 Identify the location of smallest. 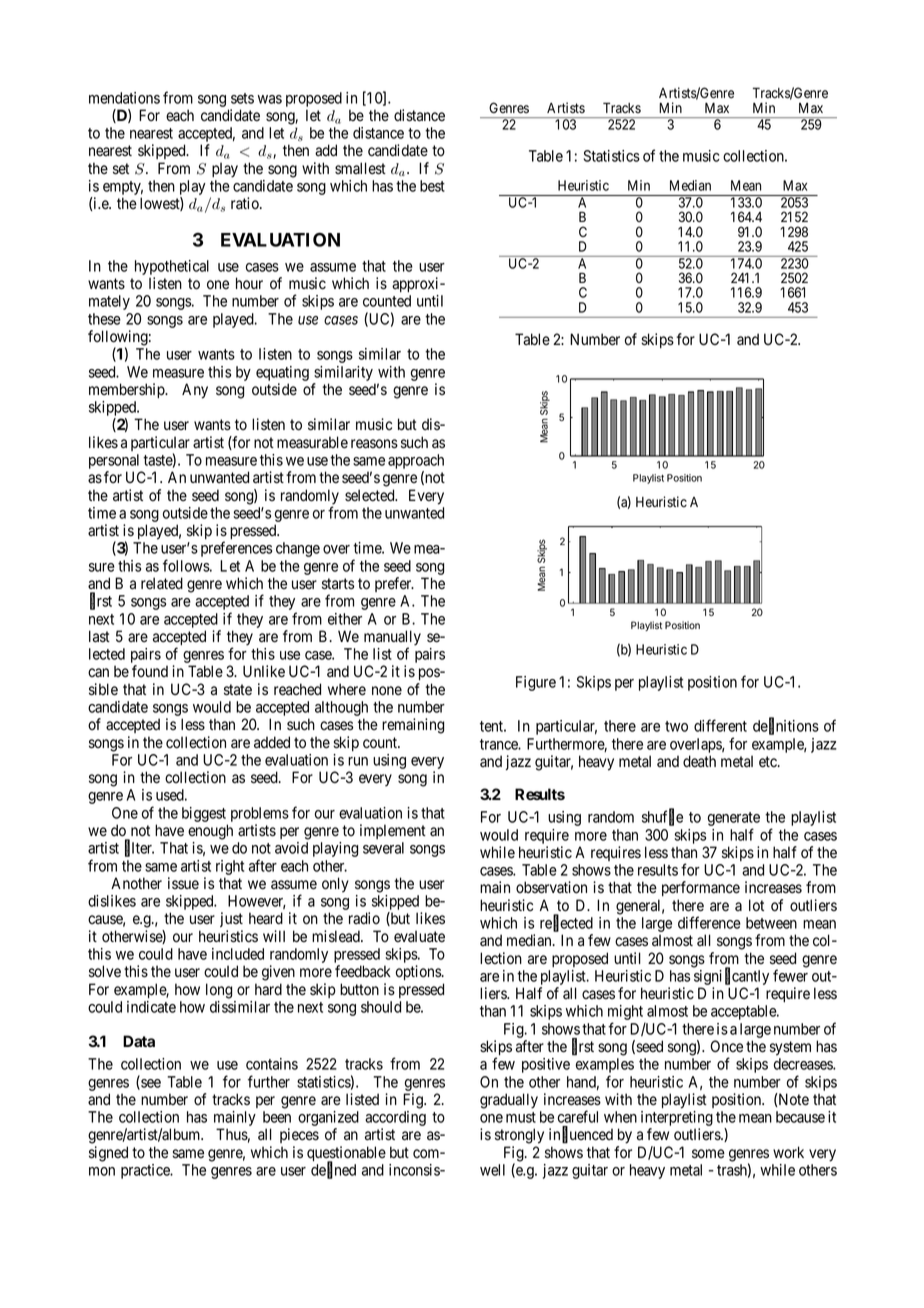
(360, 168).
